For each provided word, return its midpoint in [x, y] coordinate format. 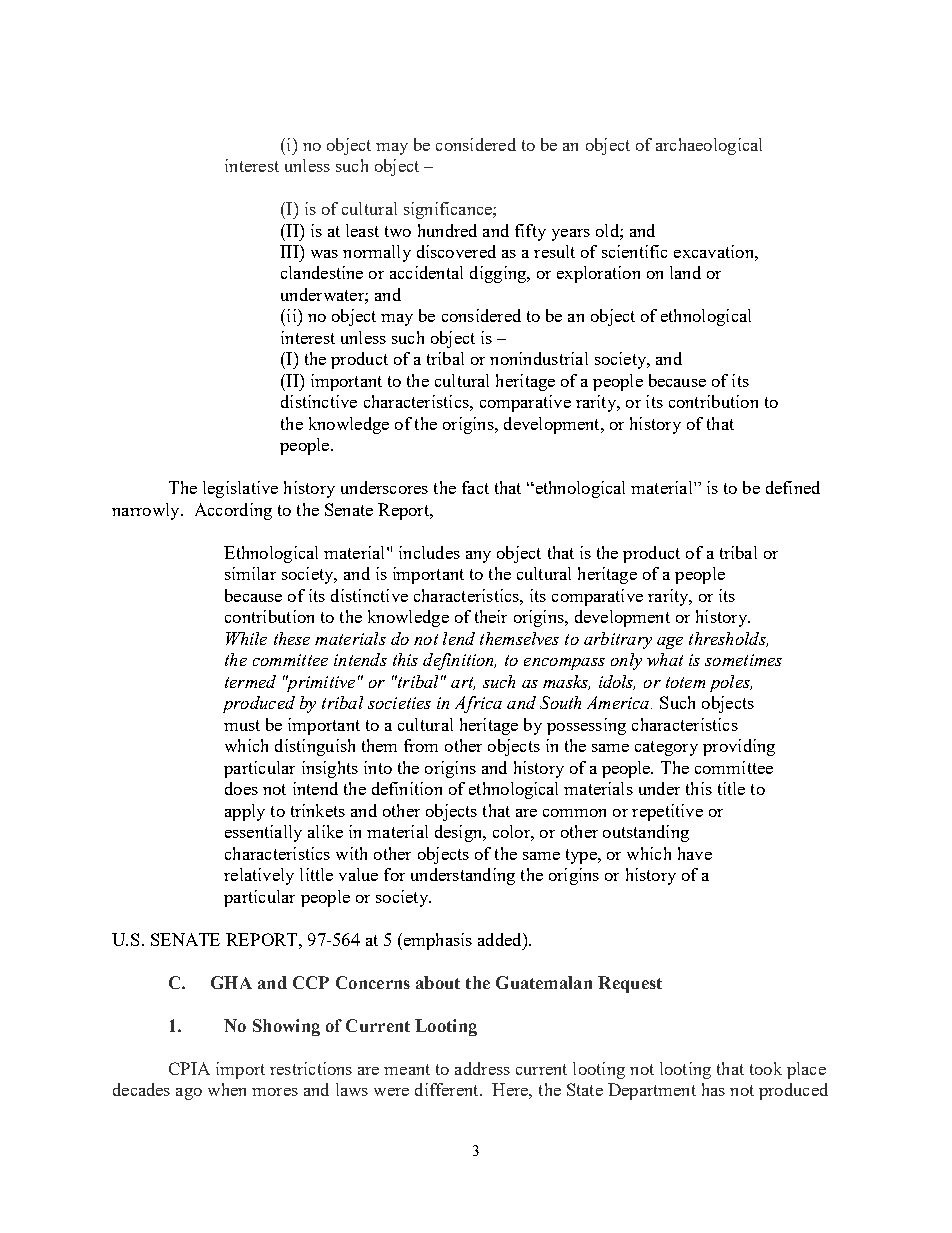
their [491, 616]
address [482, 1068]
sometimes [743, 660]
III [290, 251]
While [246, 638]
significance [449, 210]
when [227, 1089]
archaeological [709, 146]
